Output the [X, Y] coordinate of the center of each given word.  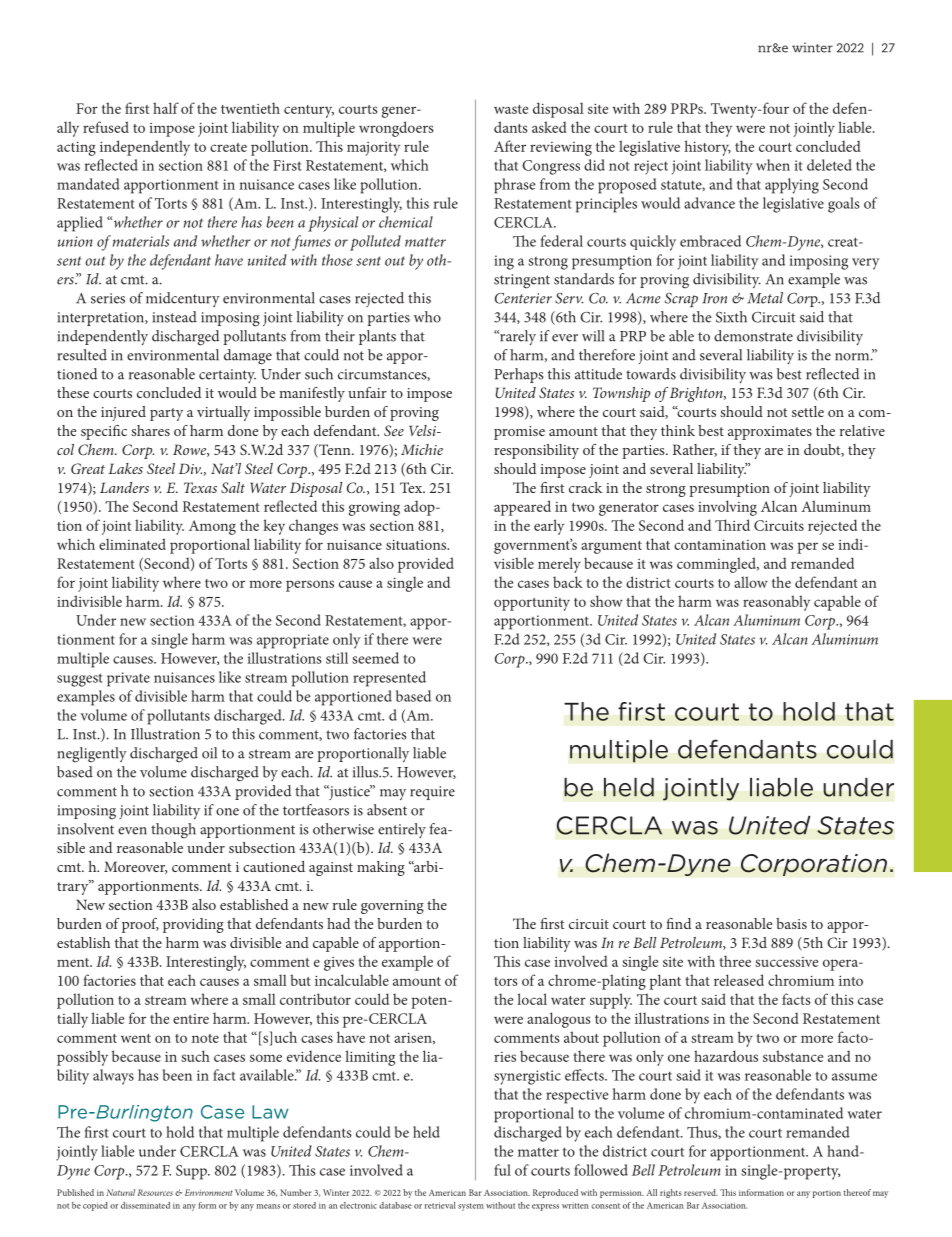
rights [671, 1193]
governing [392, 907]
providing [193, 925]
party [166, 414]
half [166, 108]
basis [791, 923]
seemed [375, 658]
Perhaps [519, 375]
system [471, 1207]
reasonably [776, 603]
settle [808, 411]
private [128, 679]
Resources [155, 1192]
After [510, 146]
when [773, 165]
